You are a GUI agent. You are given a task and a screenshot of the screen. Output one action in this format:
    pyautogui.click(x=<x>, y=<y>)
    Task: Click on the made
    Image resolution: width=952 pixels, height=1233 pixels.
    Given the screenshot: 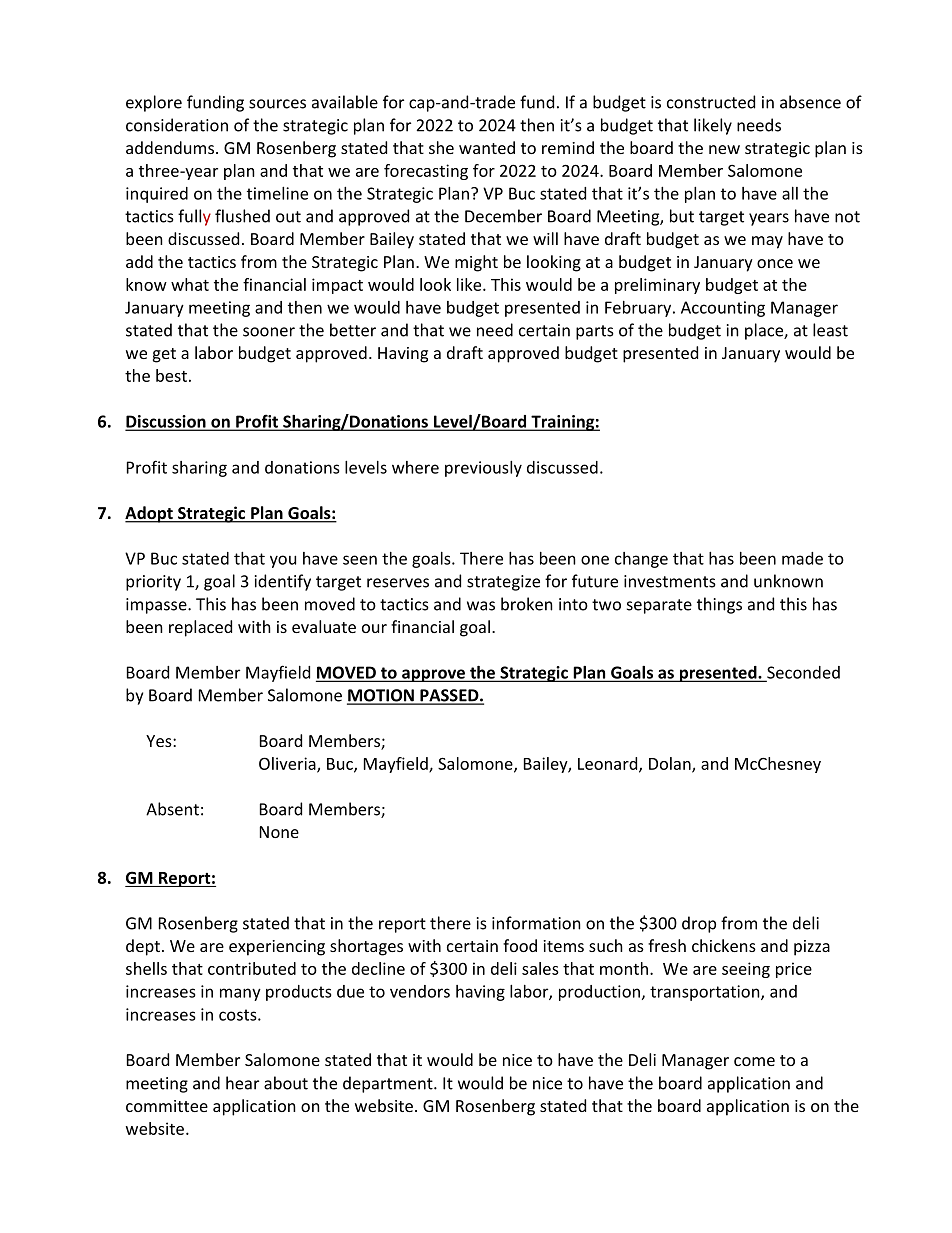 What is the action you would take?
    pyautogui.click(x=802, y=558)
